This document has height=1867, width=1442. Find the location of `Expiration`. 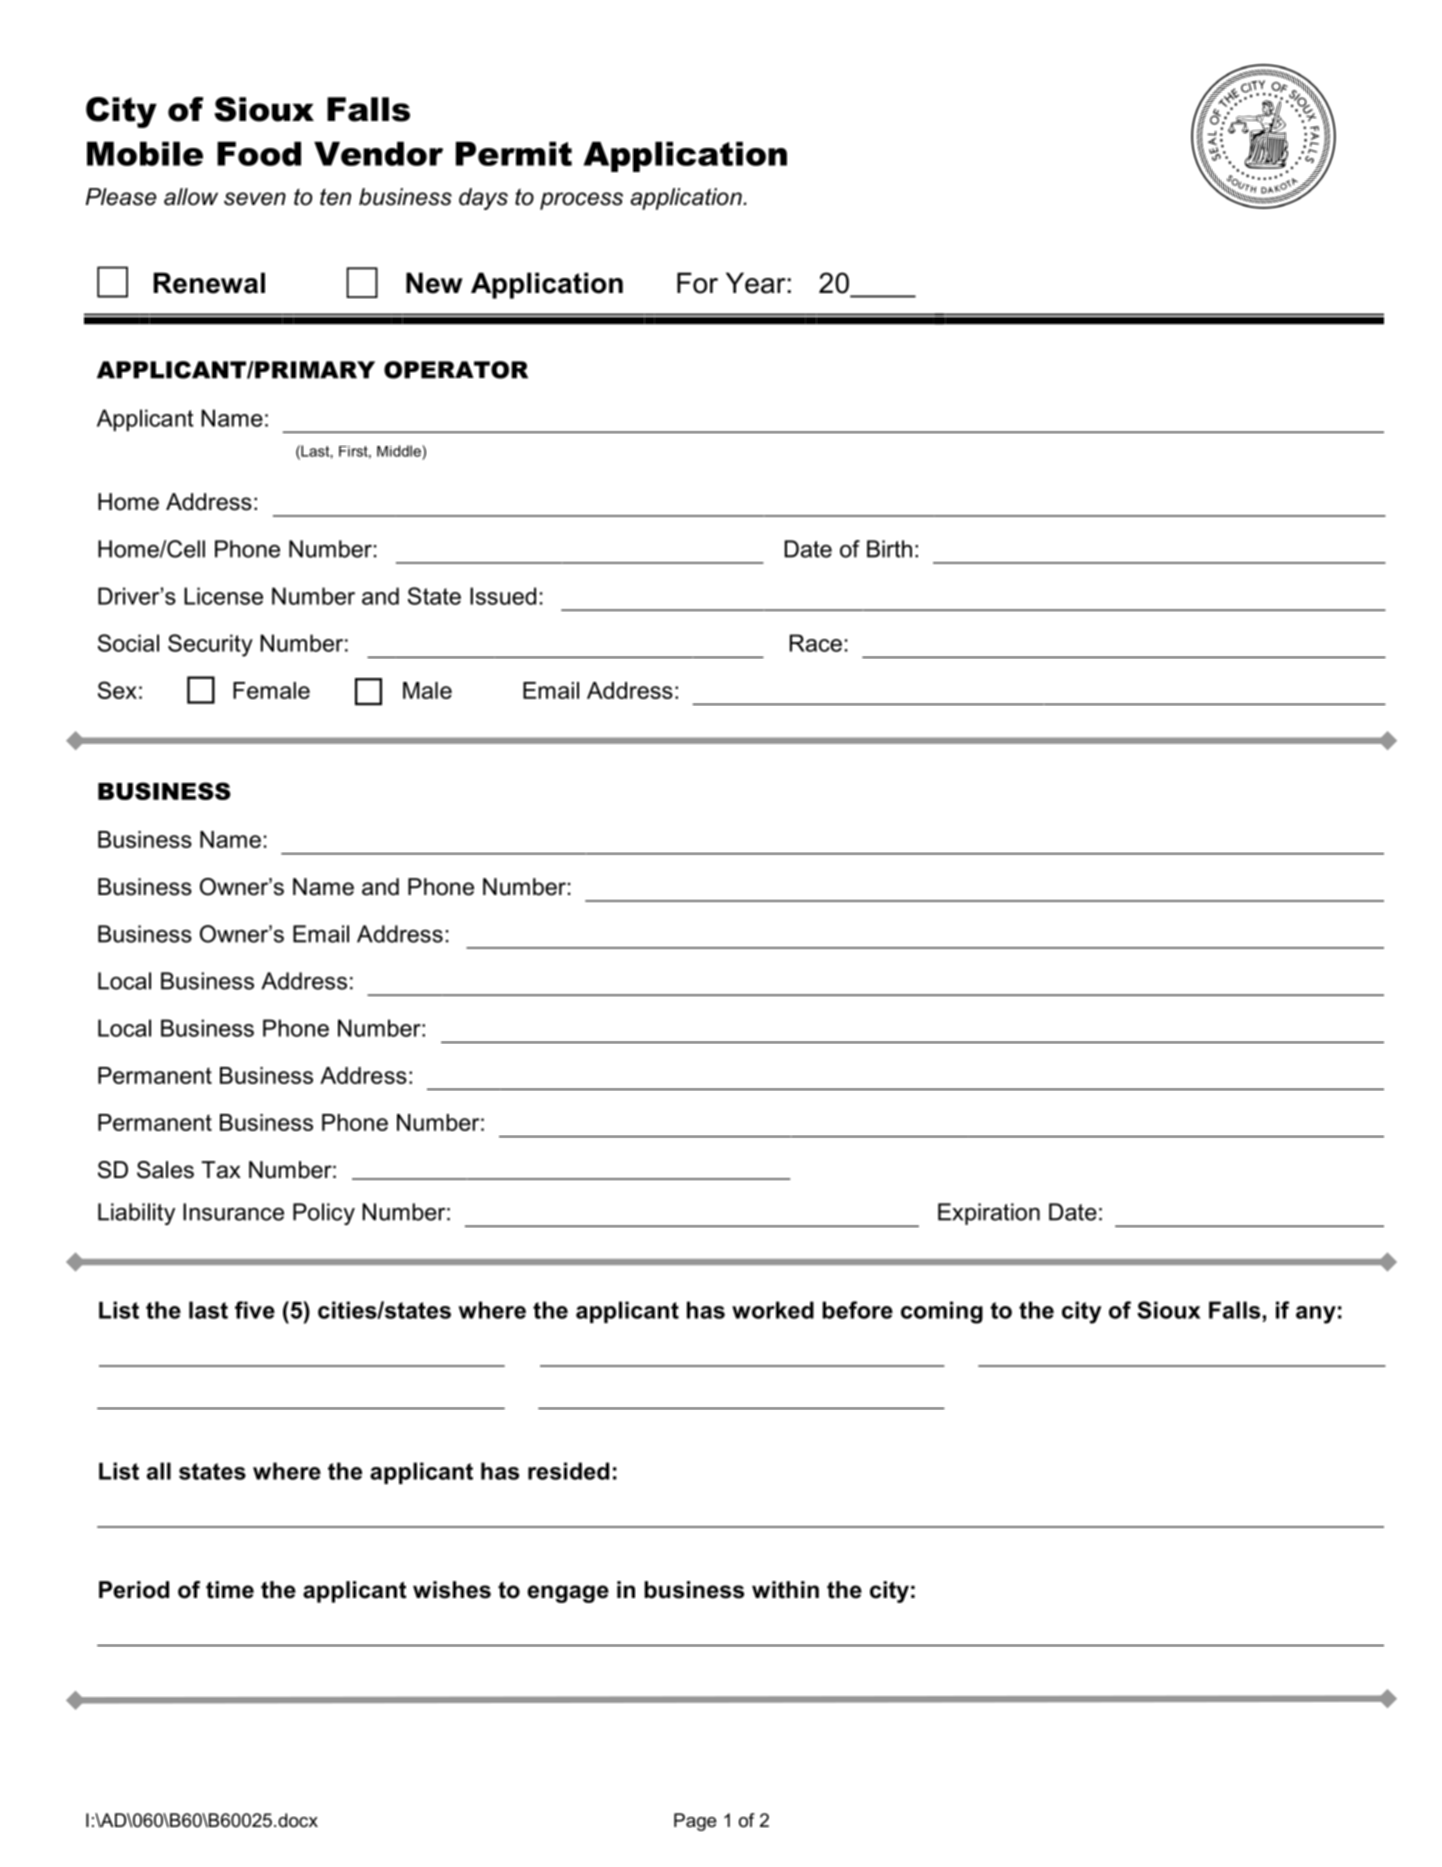

Expiration is located at coordinates (989, 1214).
